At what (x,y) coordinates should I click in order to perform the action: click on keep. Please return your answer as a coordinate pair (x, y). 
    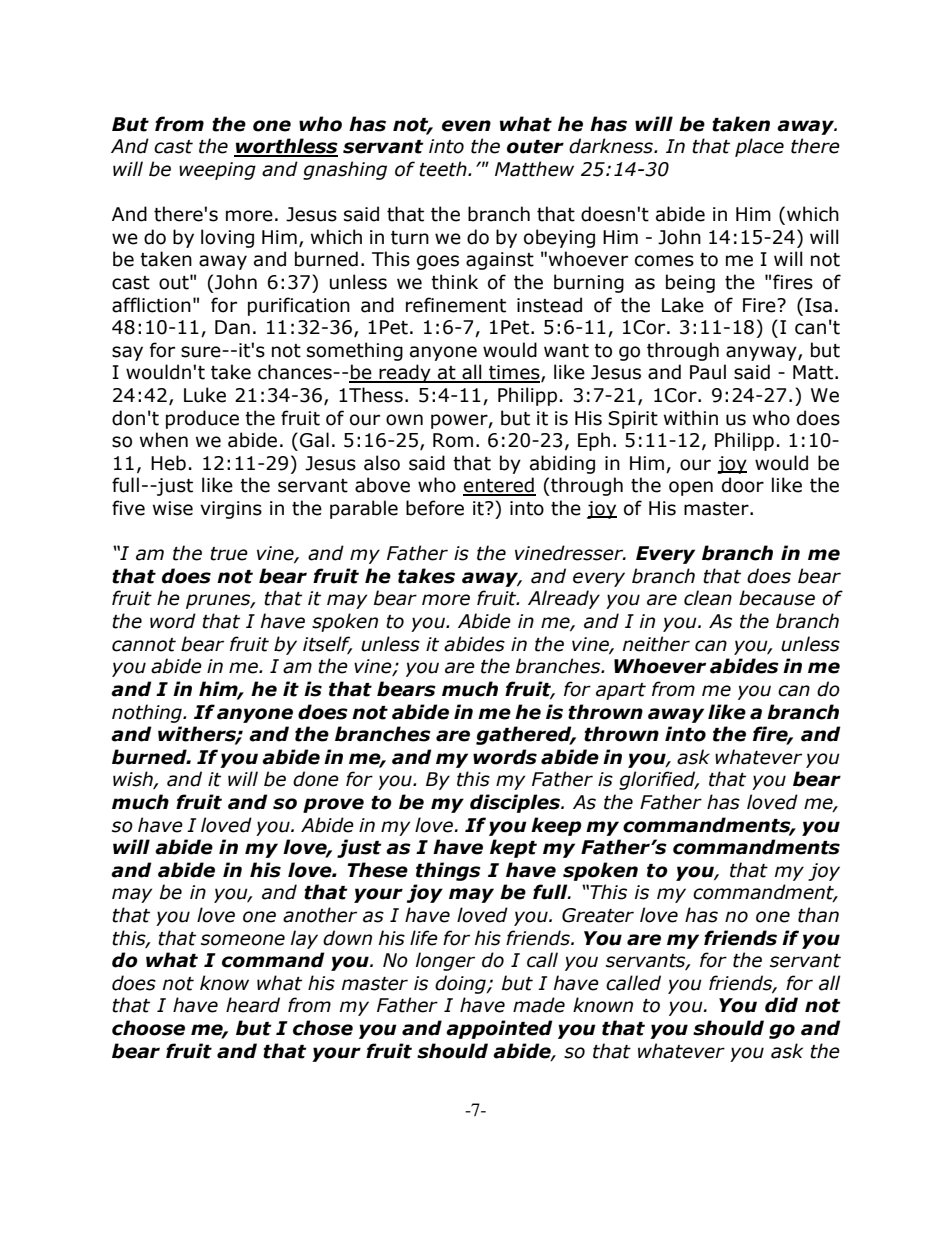
    Looking at the image, I should click on (556, 826).
